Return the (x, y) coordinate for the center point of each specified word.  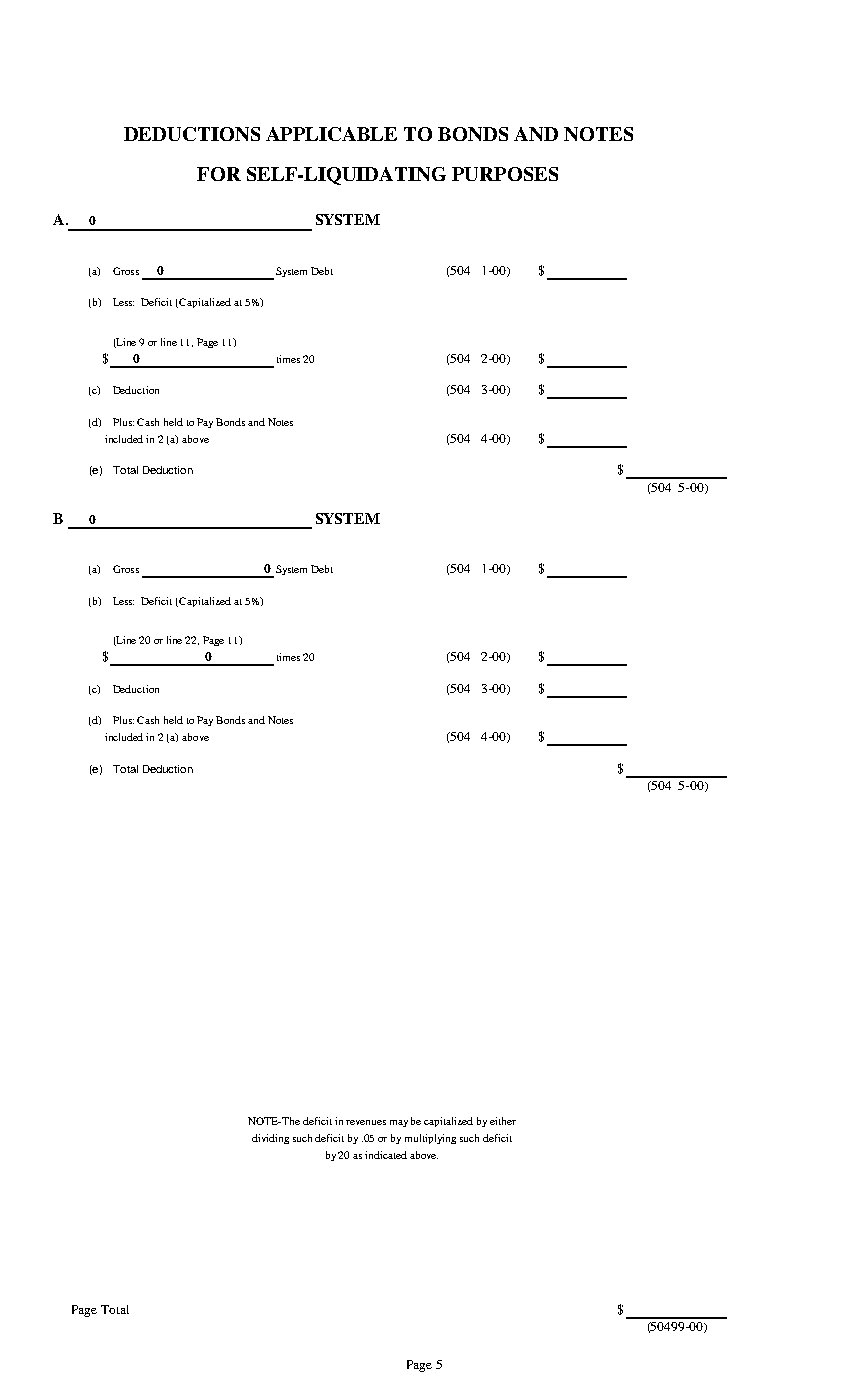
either (503, 1121)
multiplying (430, 1139)
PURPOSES (505, 174)
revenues (366, 1122)
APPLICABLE (331, 134)
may (399, 1123)
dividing (270, 1139)
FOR (219, 174)
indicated (386, 1155)
